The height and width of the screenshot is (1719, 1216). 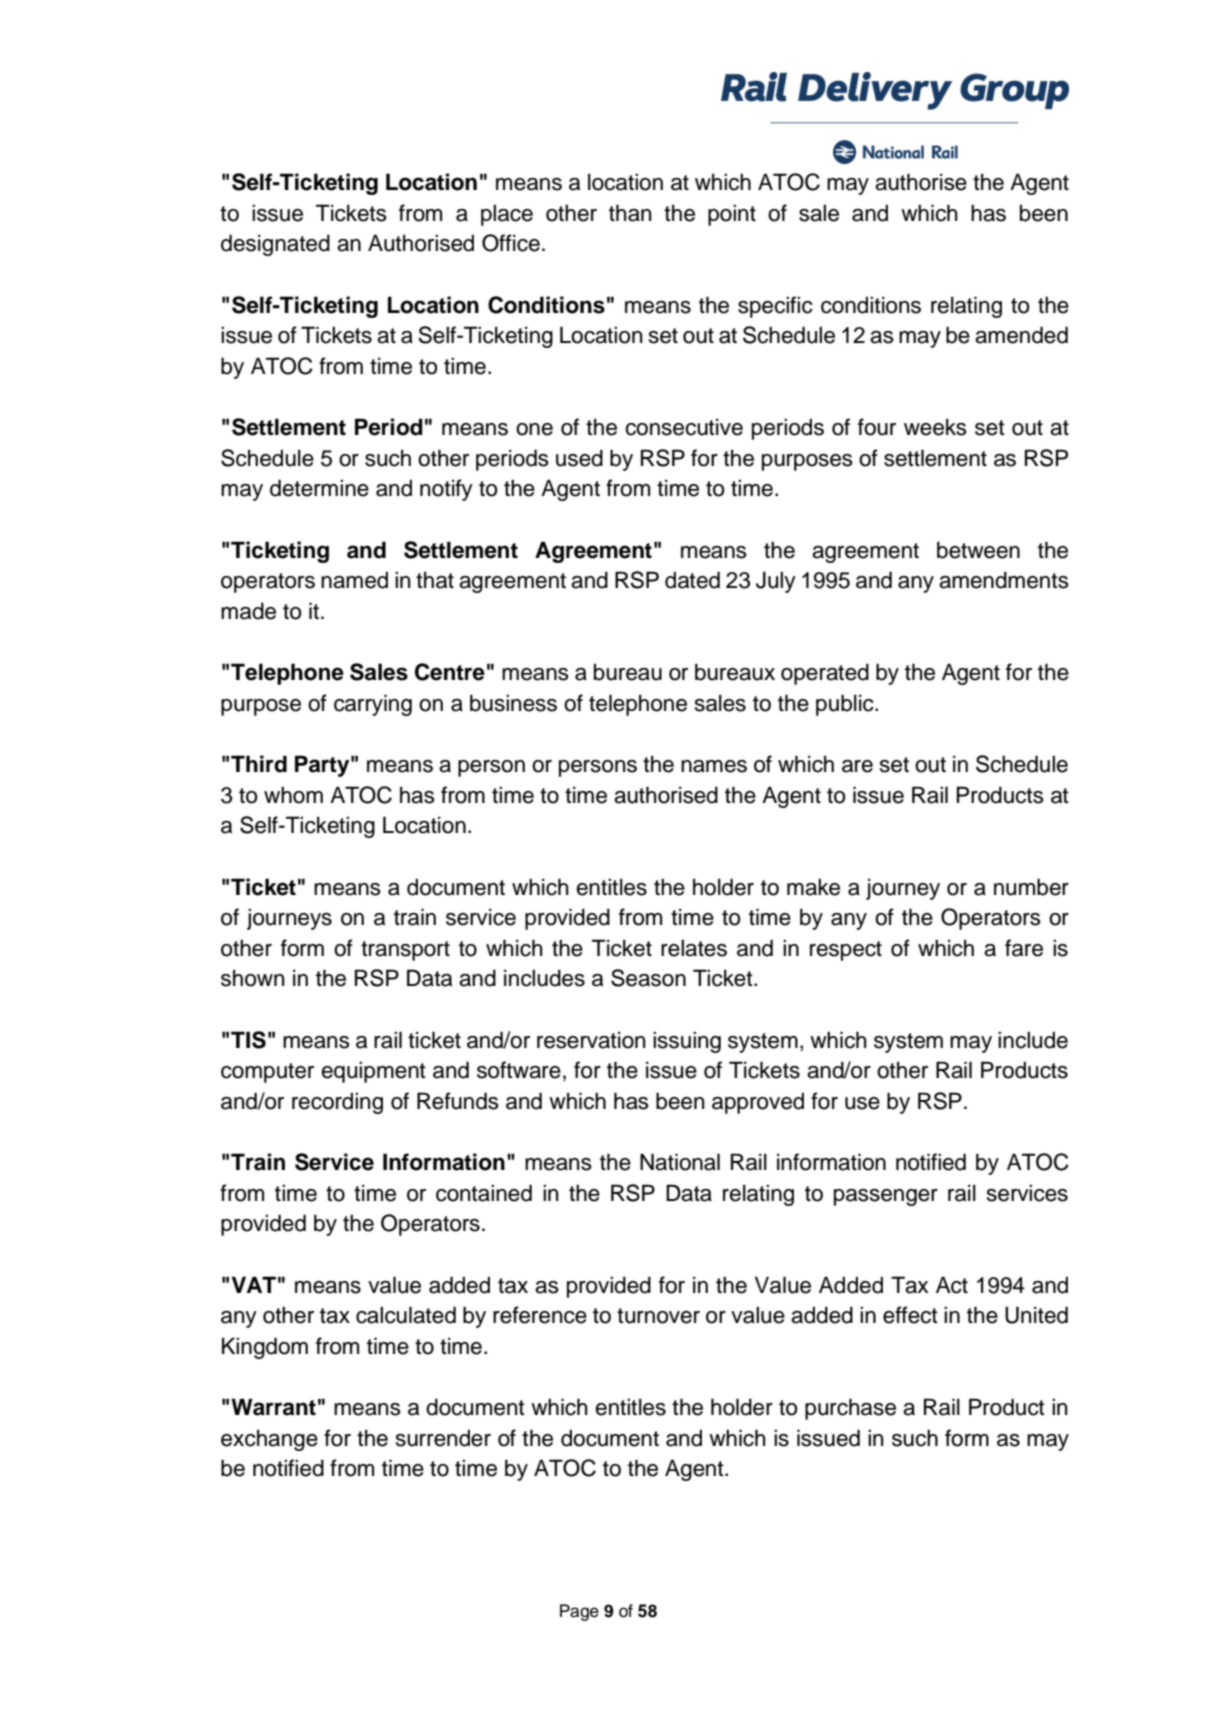 I want to click on designated, so click(x=275, y=245).
